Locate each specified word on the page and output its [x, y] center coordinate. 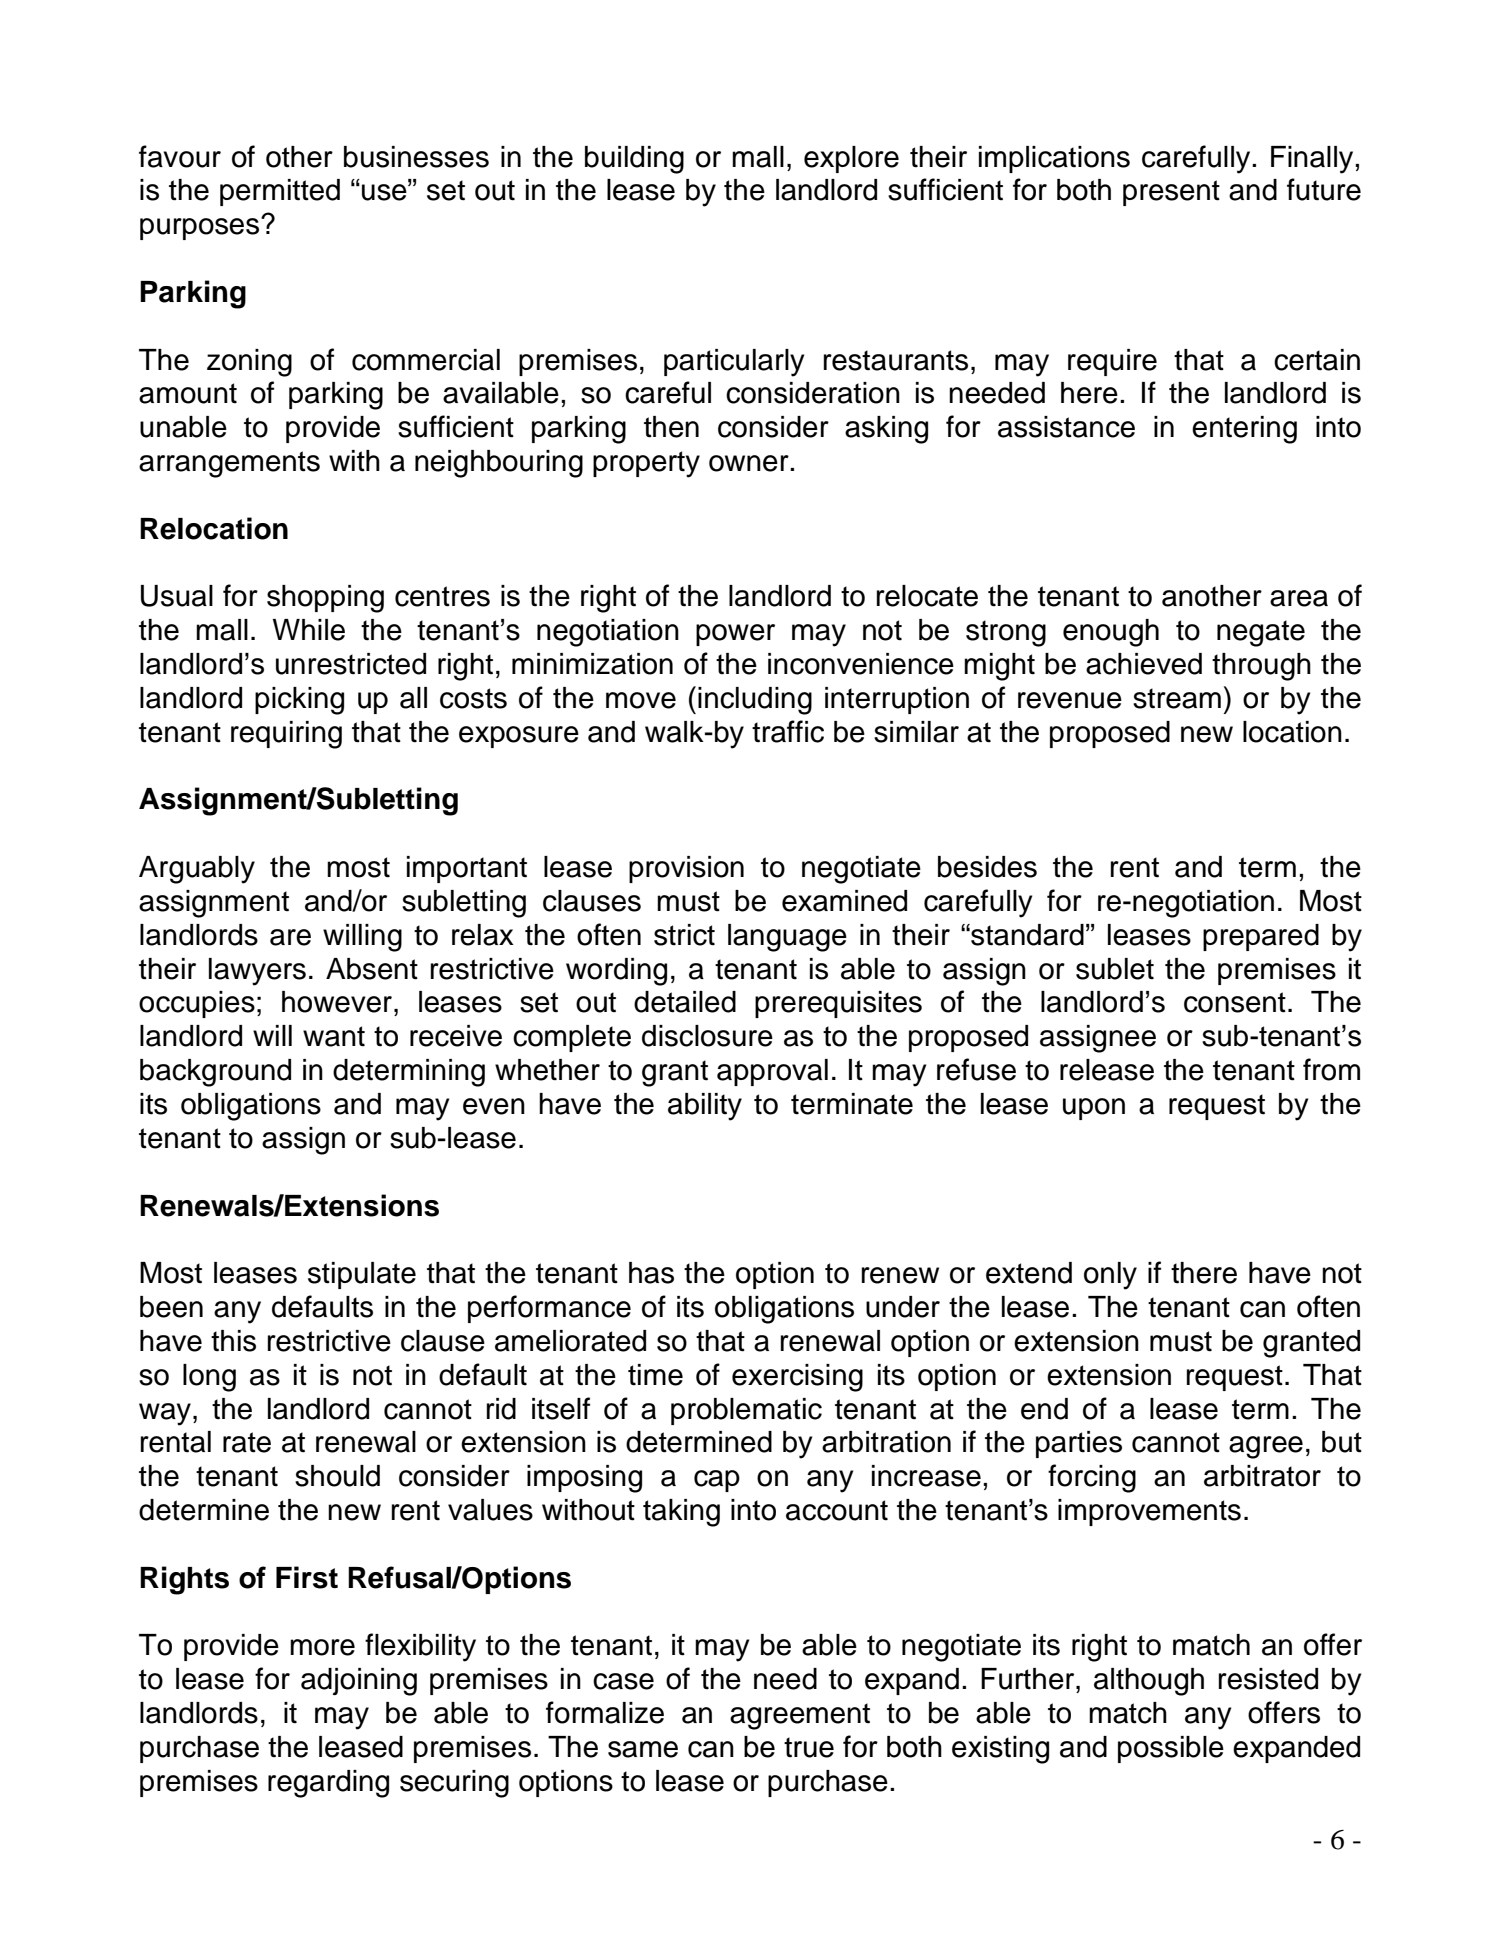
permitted [280, 192]
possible [1171, 1749]
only [1110, 1276]
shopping [325, 599]
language [787, 938]
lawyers [257, 972]
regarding [328, 1784]
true [809, 1747]
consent [1235, 1002]
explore [851, 159]
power [735, 635]
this [233, 1341]
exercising [797, 1378]
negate [1261, 633]
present [1171, 193]
